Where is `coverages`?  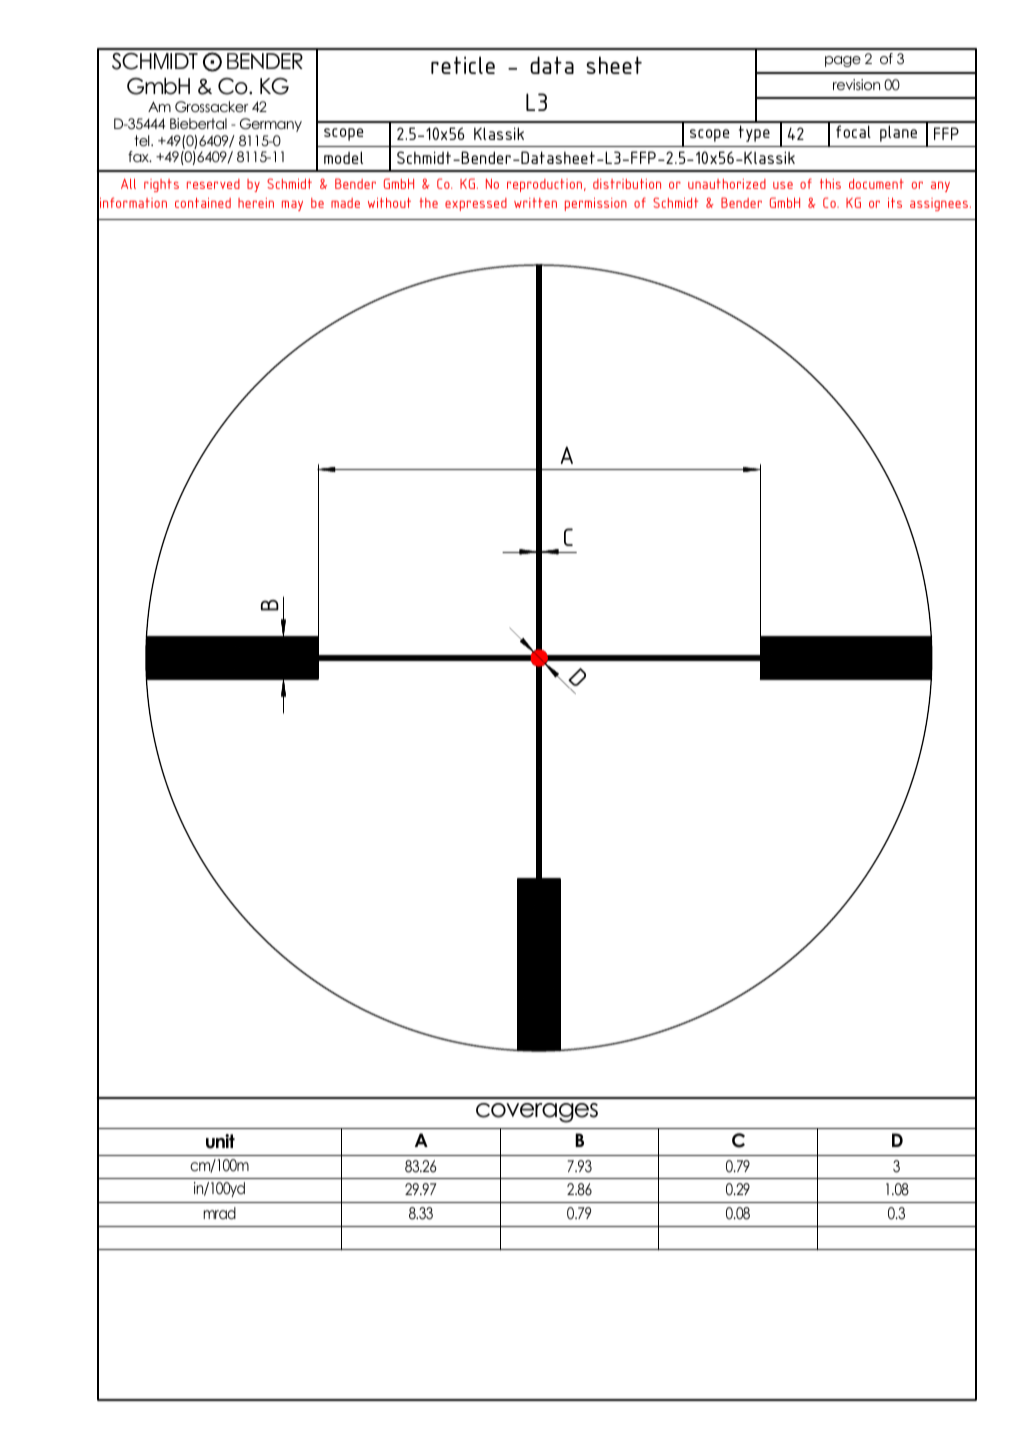
coverages is located at coordinates (537, 1113).
